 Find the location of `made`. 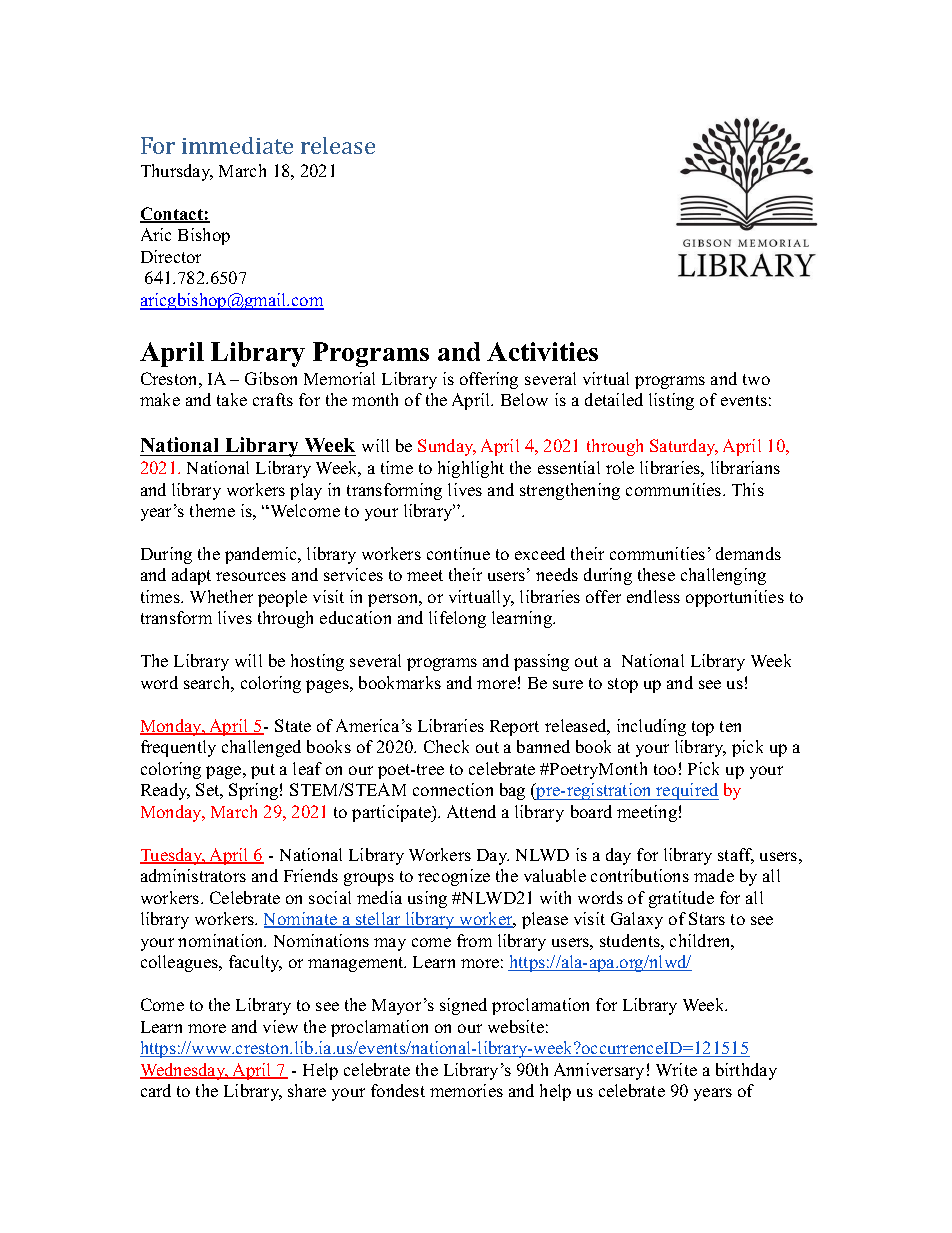

made is located at coordinates (714, 875).
